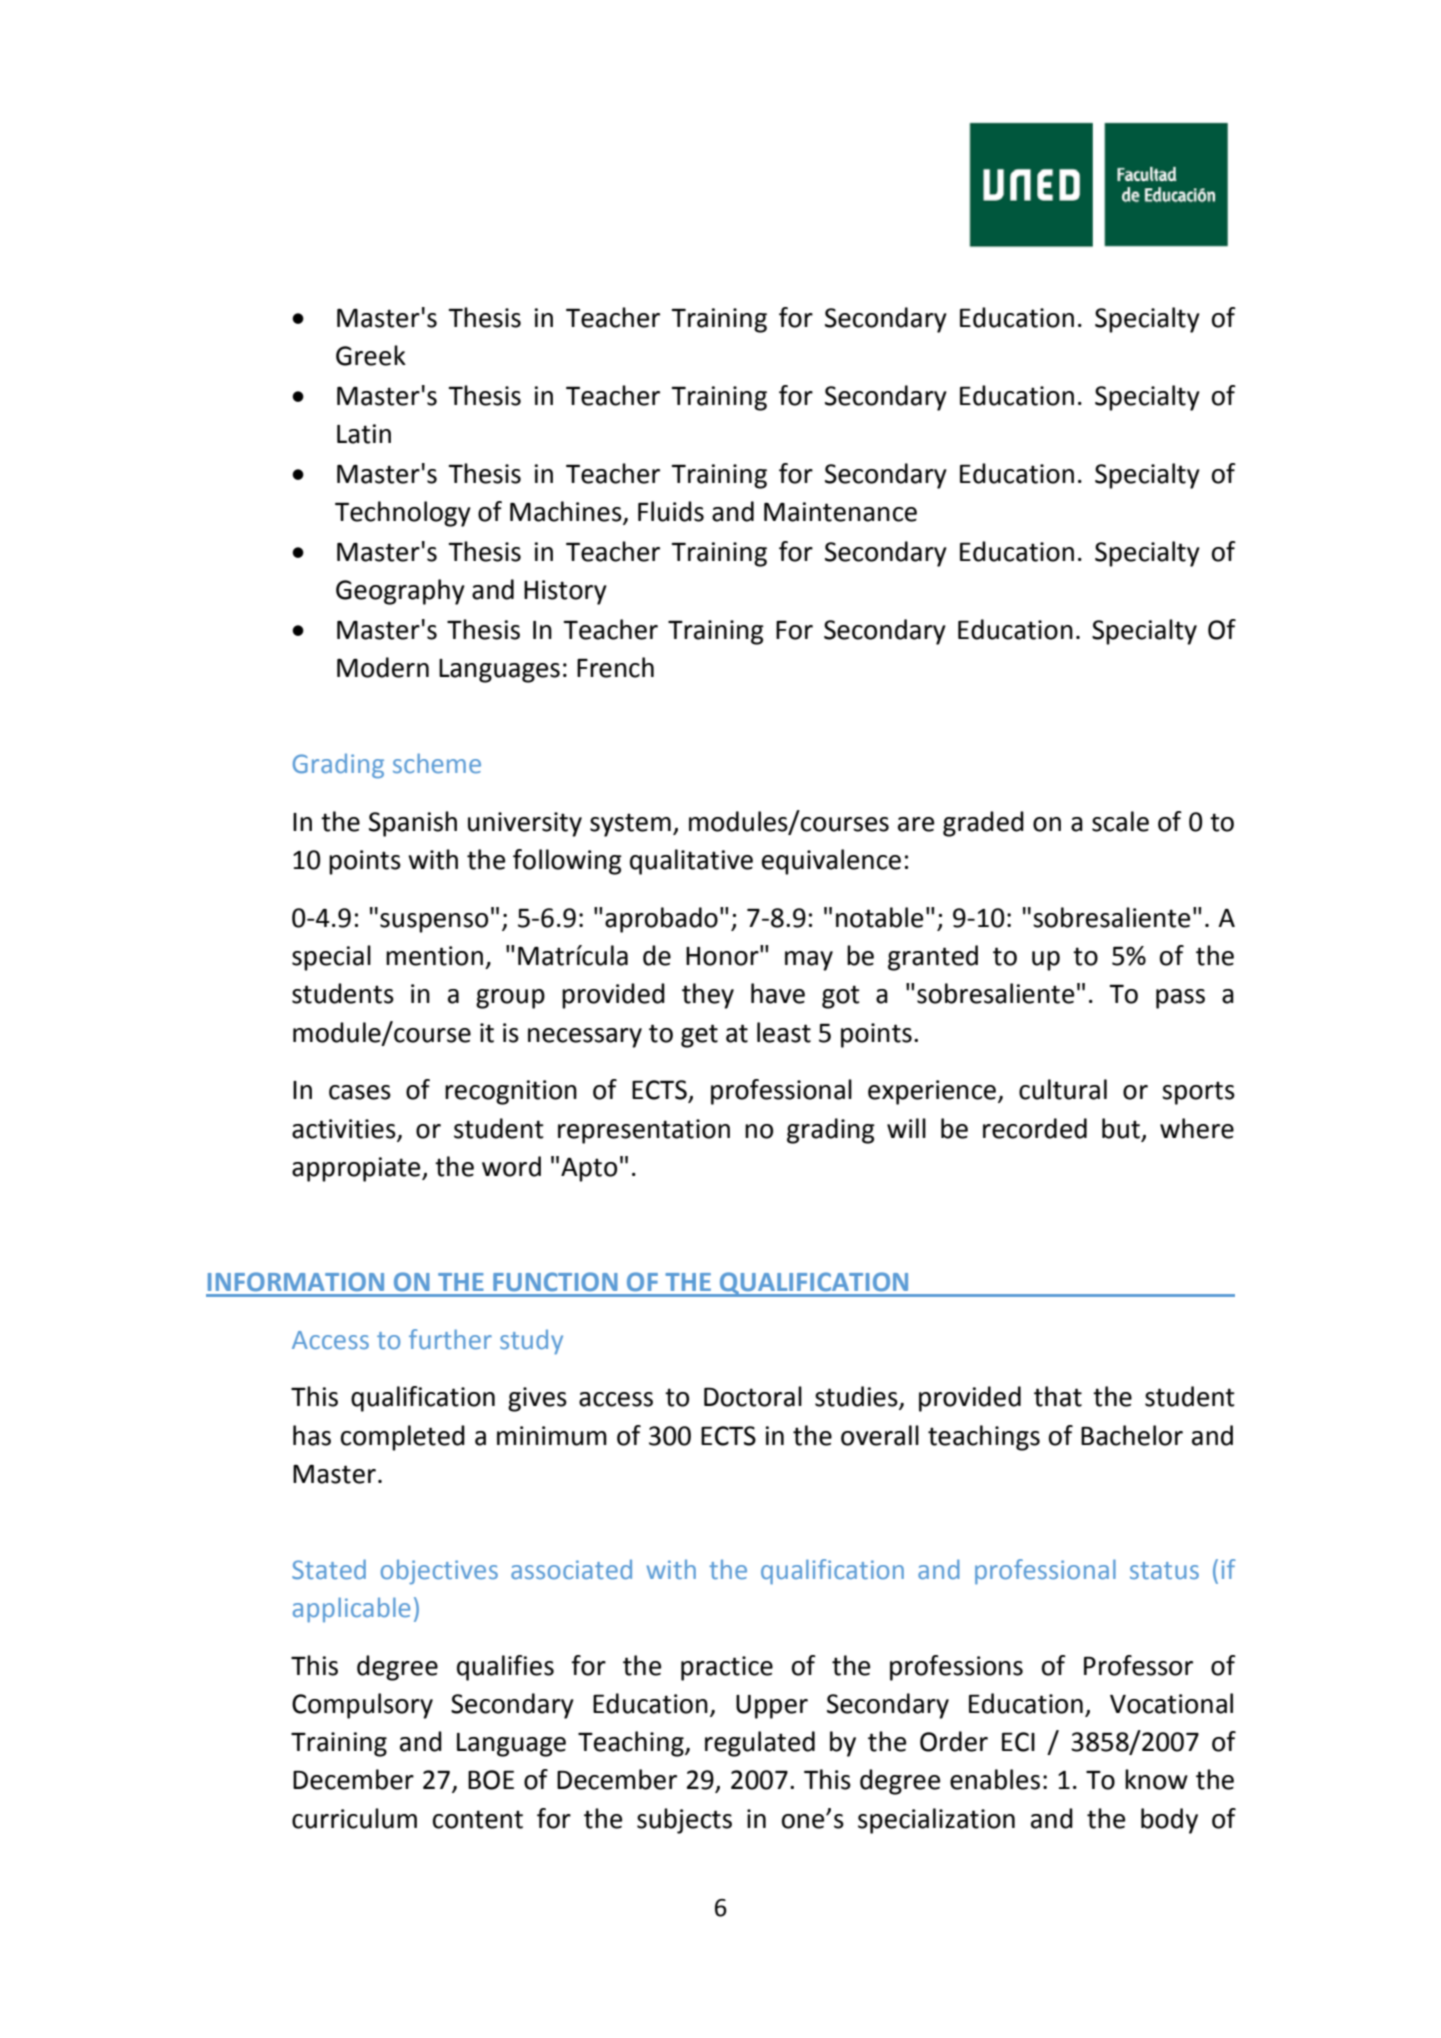 The width and height of the screenshot is (1441, 2038). I want to click on know, so click(1156, 1779).
